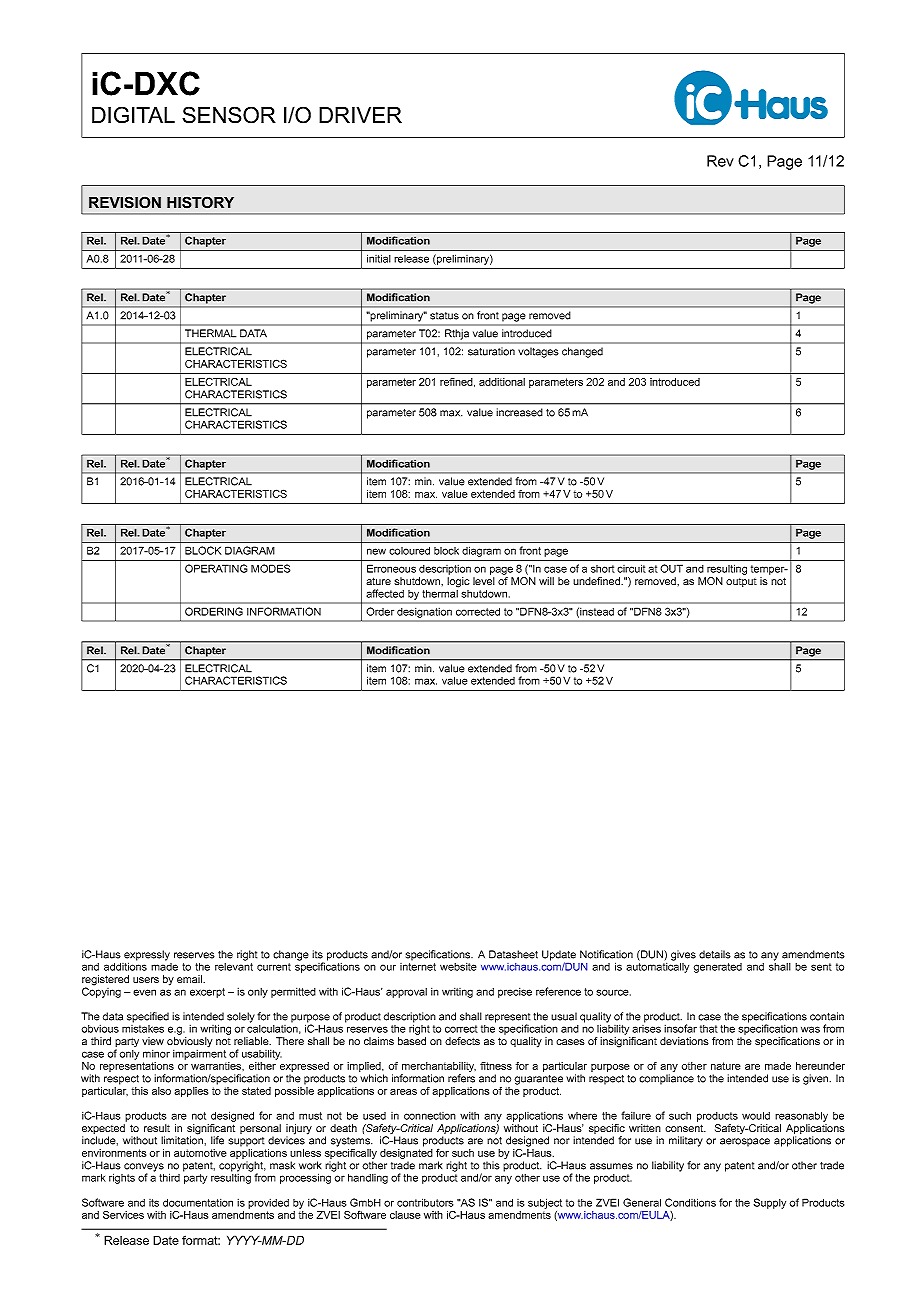  What do you see at coordinates (198, 1202) in the image?
I see `documentation` at bounding box center [198, 1202].
